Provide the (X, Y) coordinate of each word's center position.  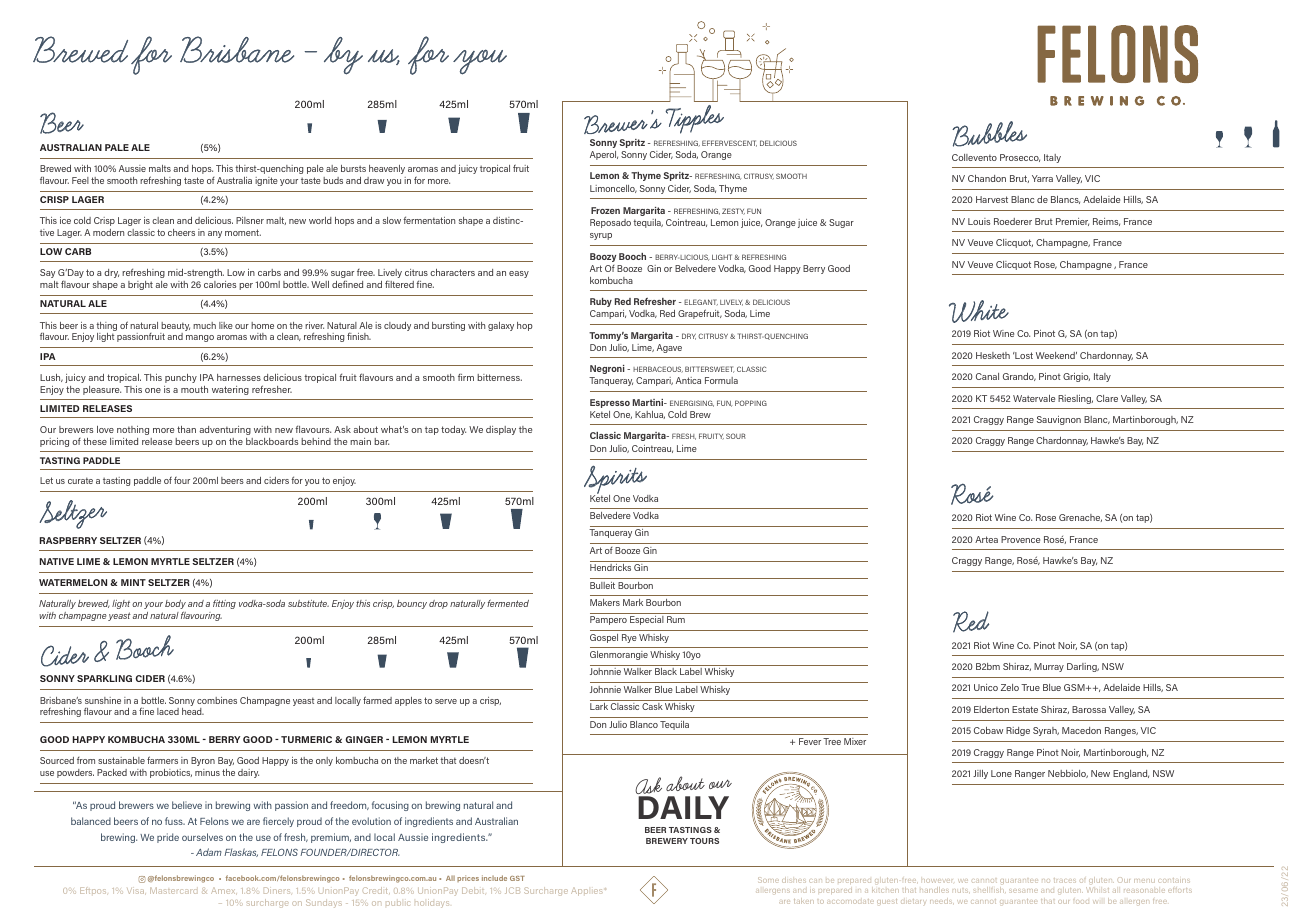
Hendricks (610, 567)
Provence (1020, 539)
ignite (266, 181)
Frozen (605, 210)
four (182, 480)
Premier (1072, 222)
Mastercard (173, 890)
